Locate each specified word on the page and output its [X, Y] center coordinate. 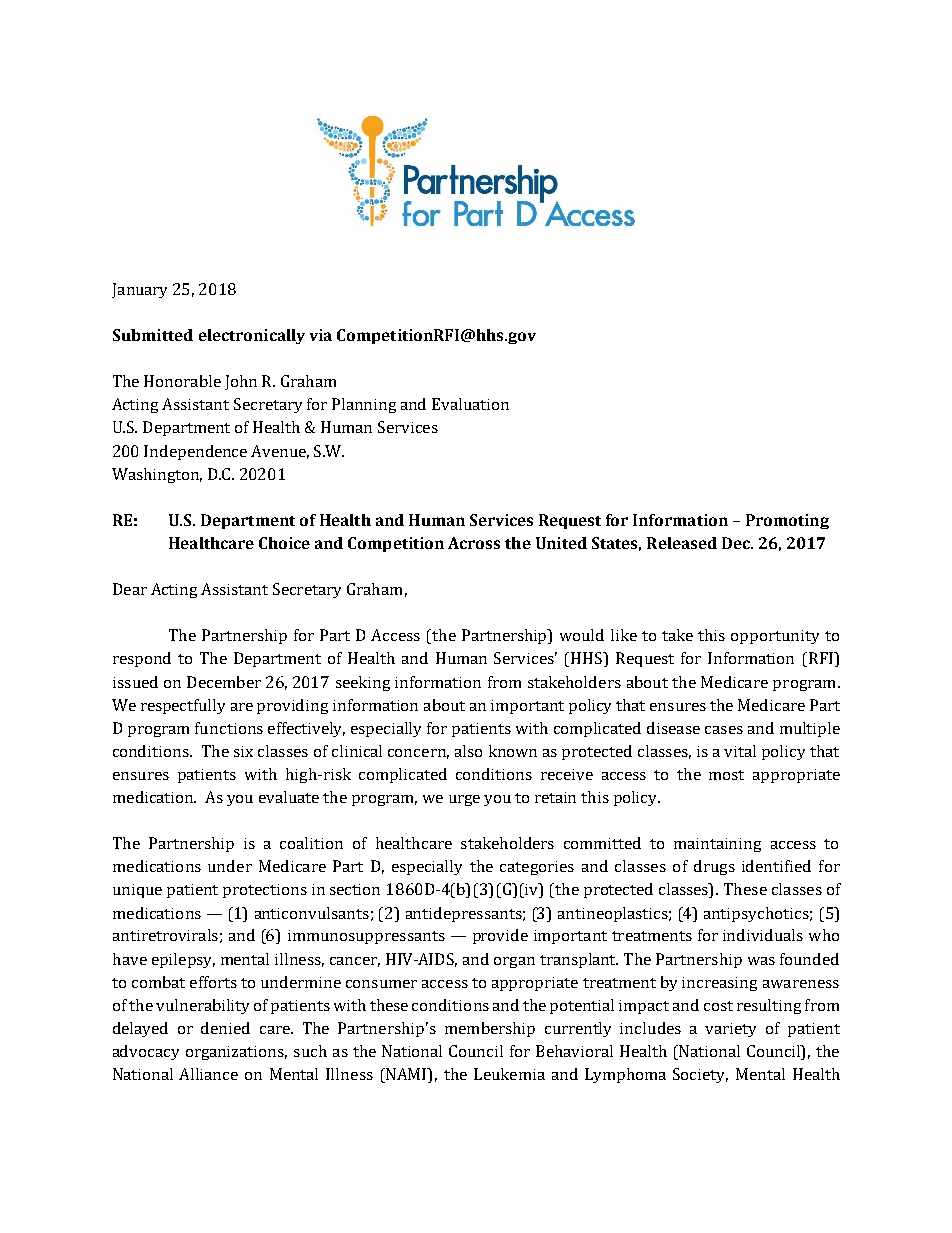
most [726, 775]
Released [682, 543]
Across [474, 543]
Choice [284, 543]
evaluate [289, 797]
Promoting [787, 521]
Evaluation [470, 404]
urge [464, 800]
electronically [252, 336]
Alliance [208, 1074]
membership [490, 1029]
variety [730, 1030]
